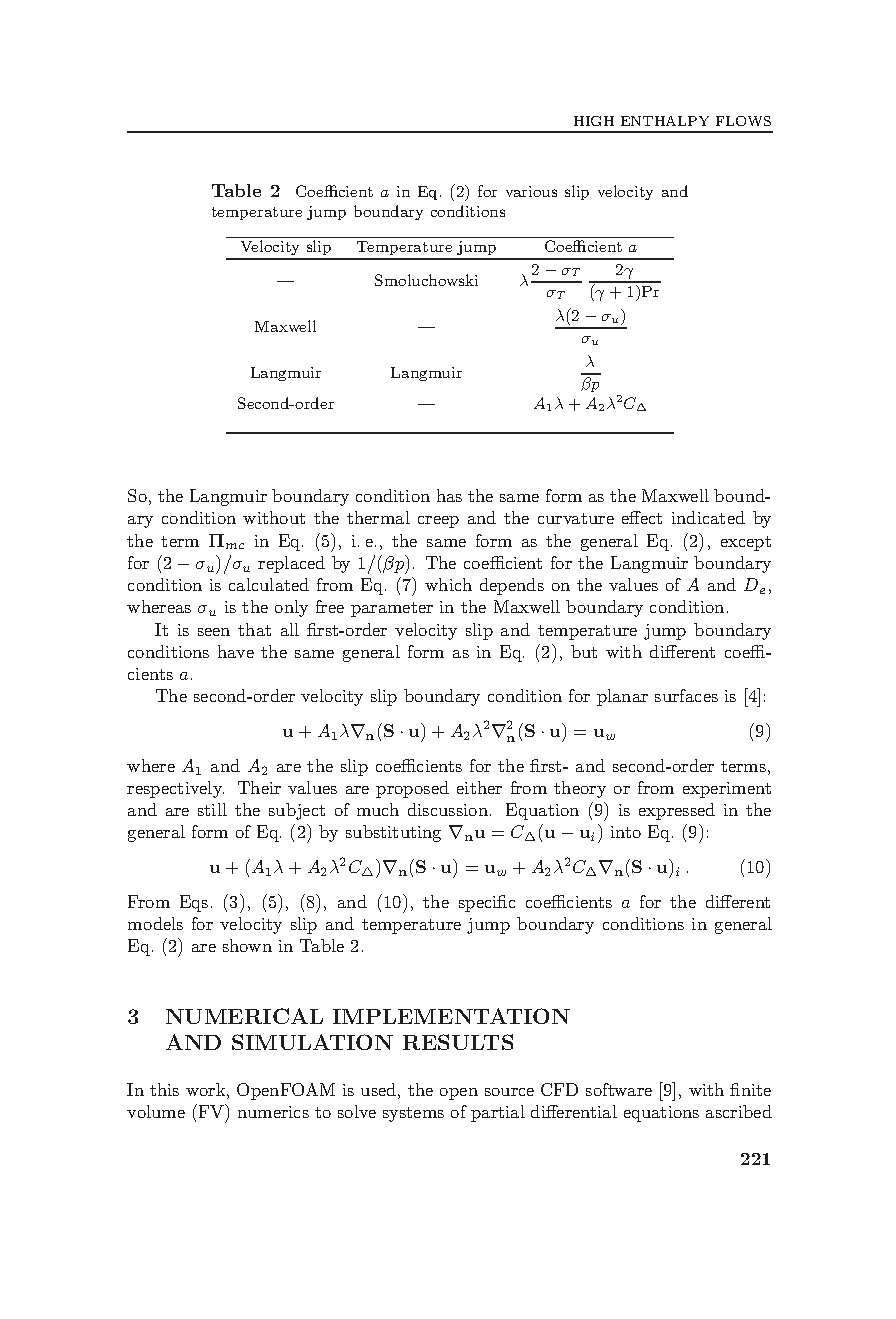 The height and width of the image is (1319, 896). I want to click on creep, so click(438, 522).
